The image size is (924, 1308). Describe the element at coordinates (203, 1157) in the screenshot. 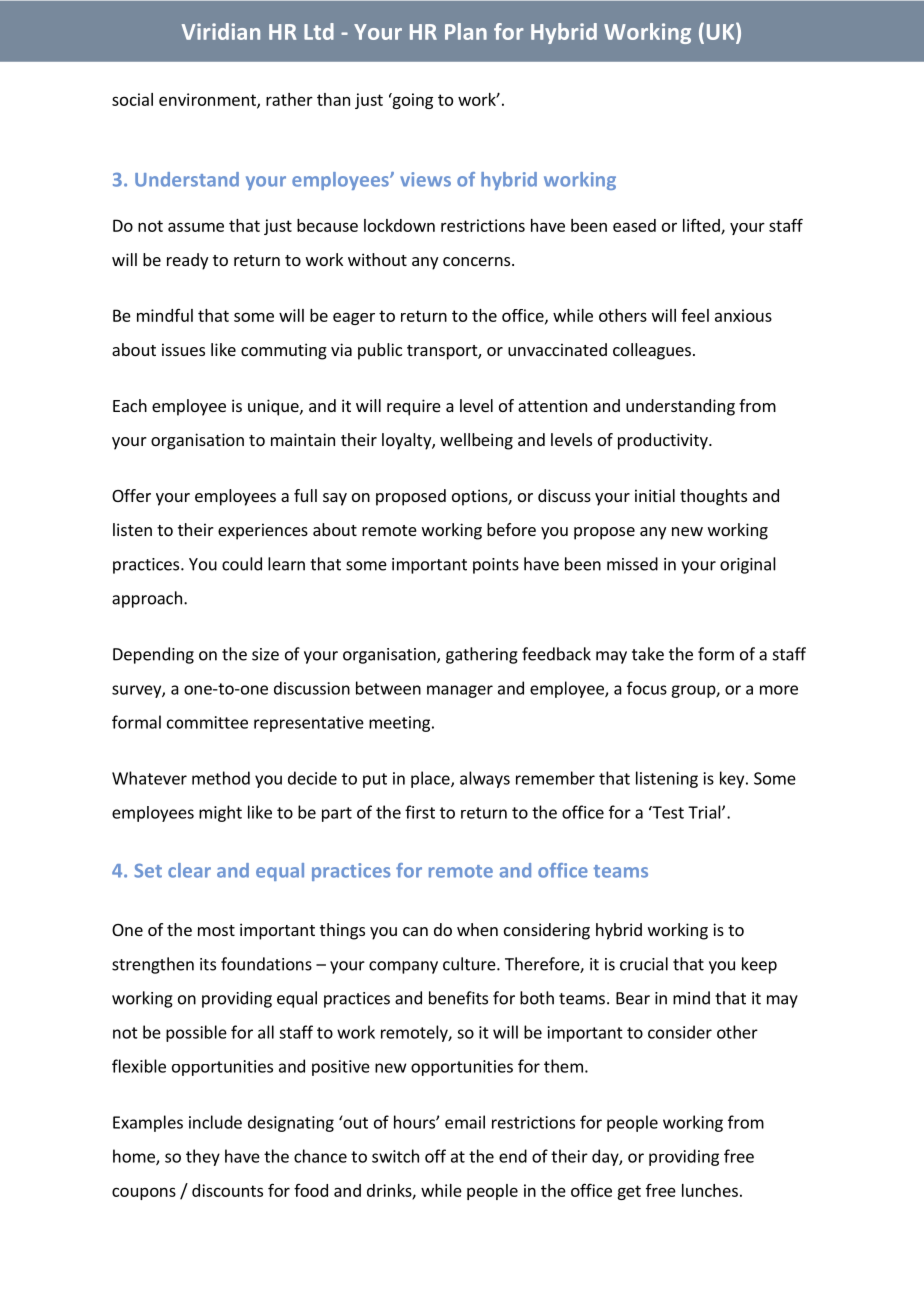

I see `they` at that location.
